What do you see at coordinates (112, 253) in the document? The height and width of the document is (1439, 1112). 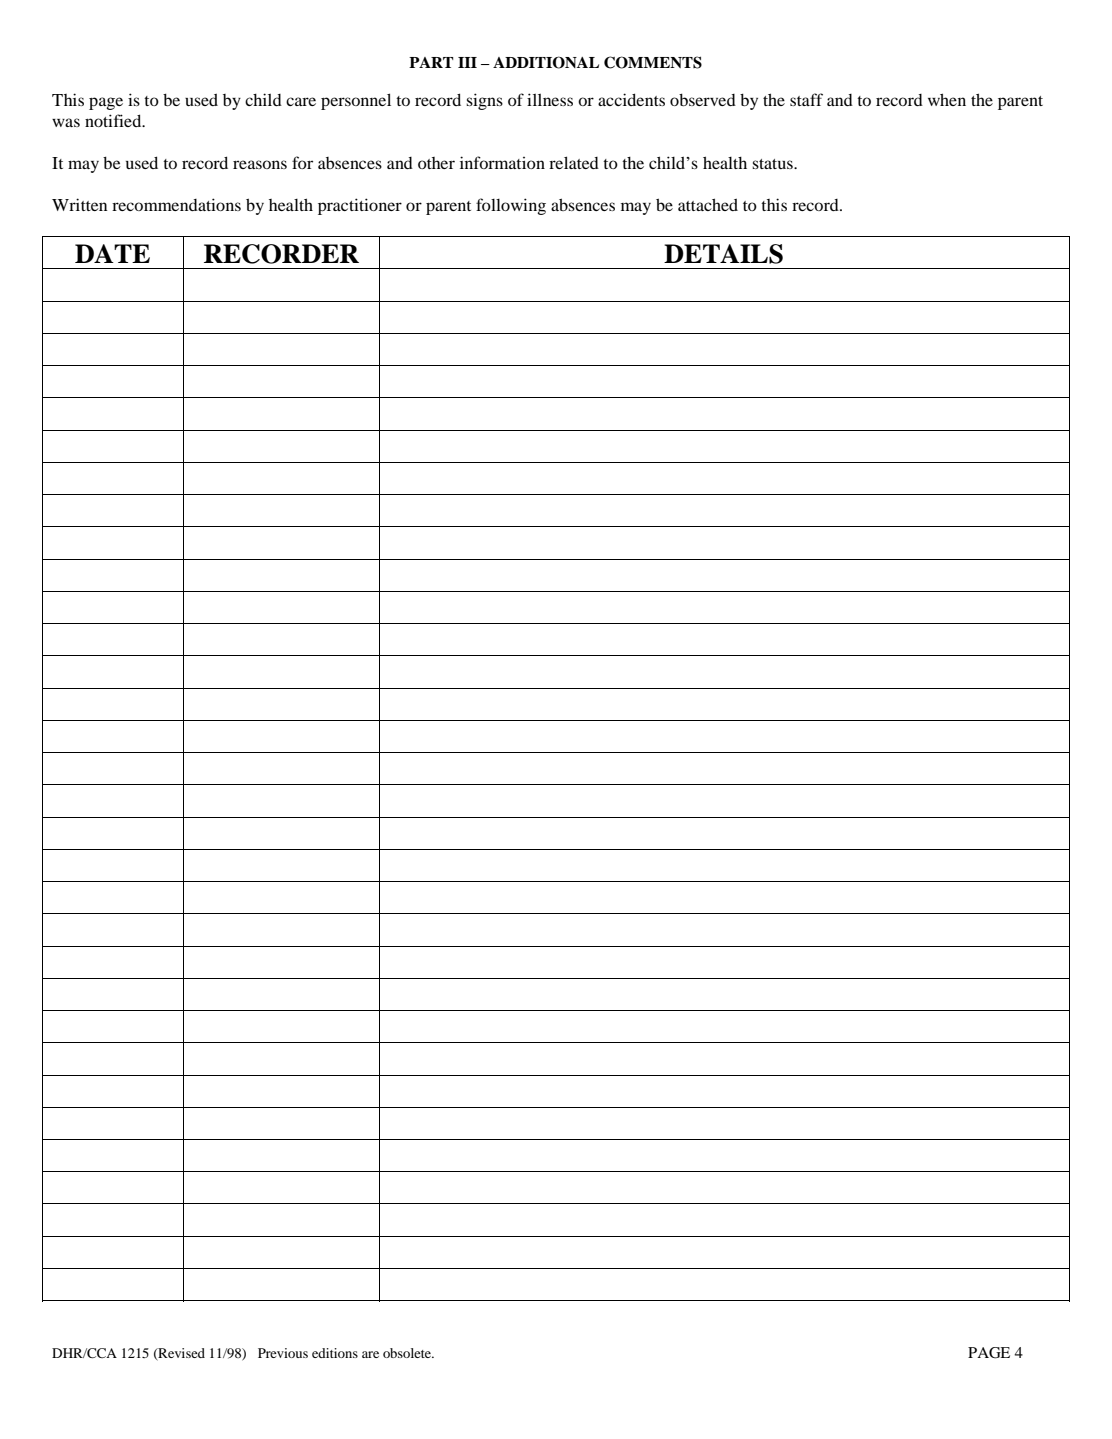 I see `DATE` at bounding box center [112, 253].
